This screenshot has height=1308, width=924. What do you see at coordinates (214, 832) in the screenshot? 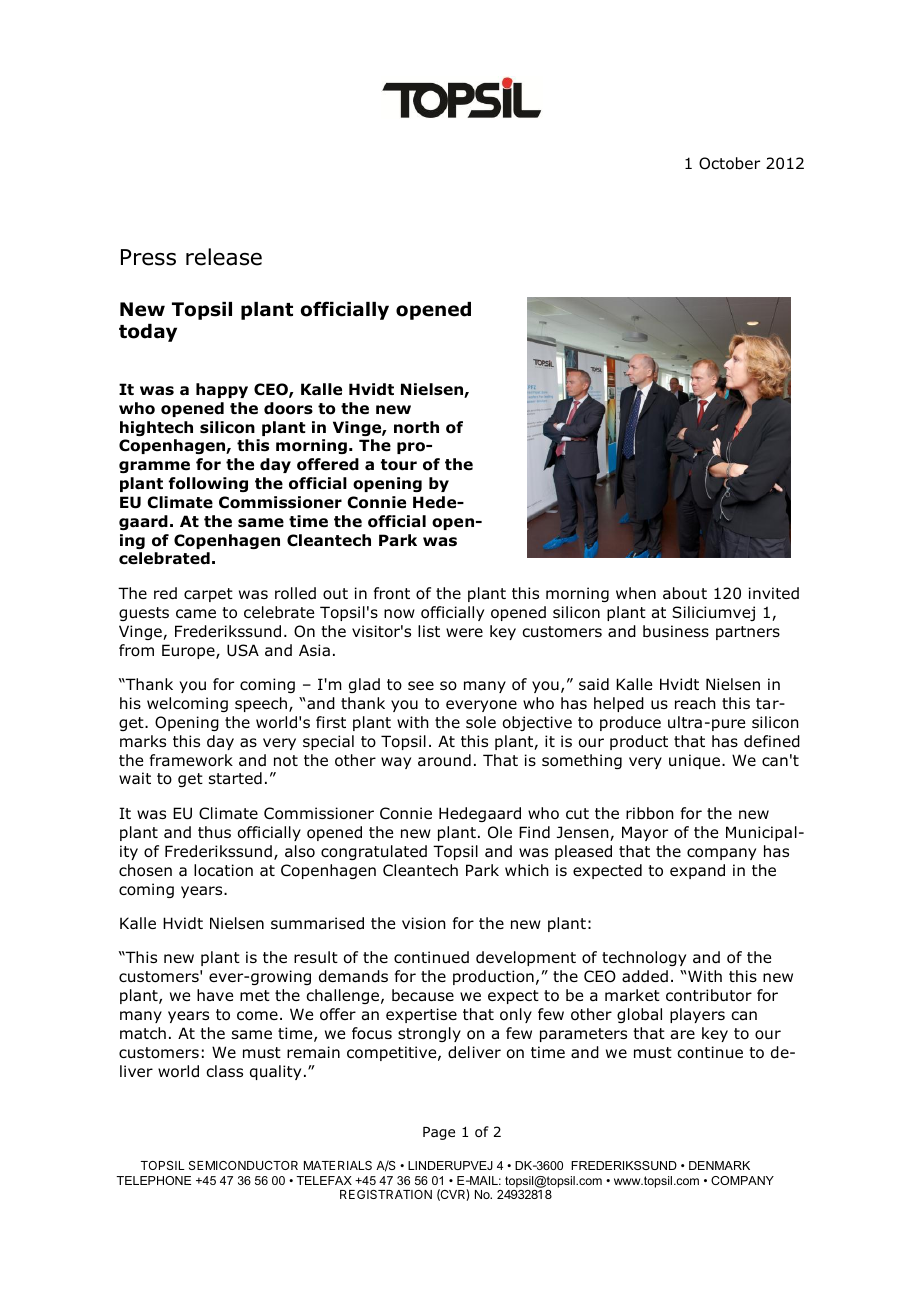
I see `thus` at bounding box center [214, 832].
